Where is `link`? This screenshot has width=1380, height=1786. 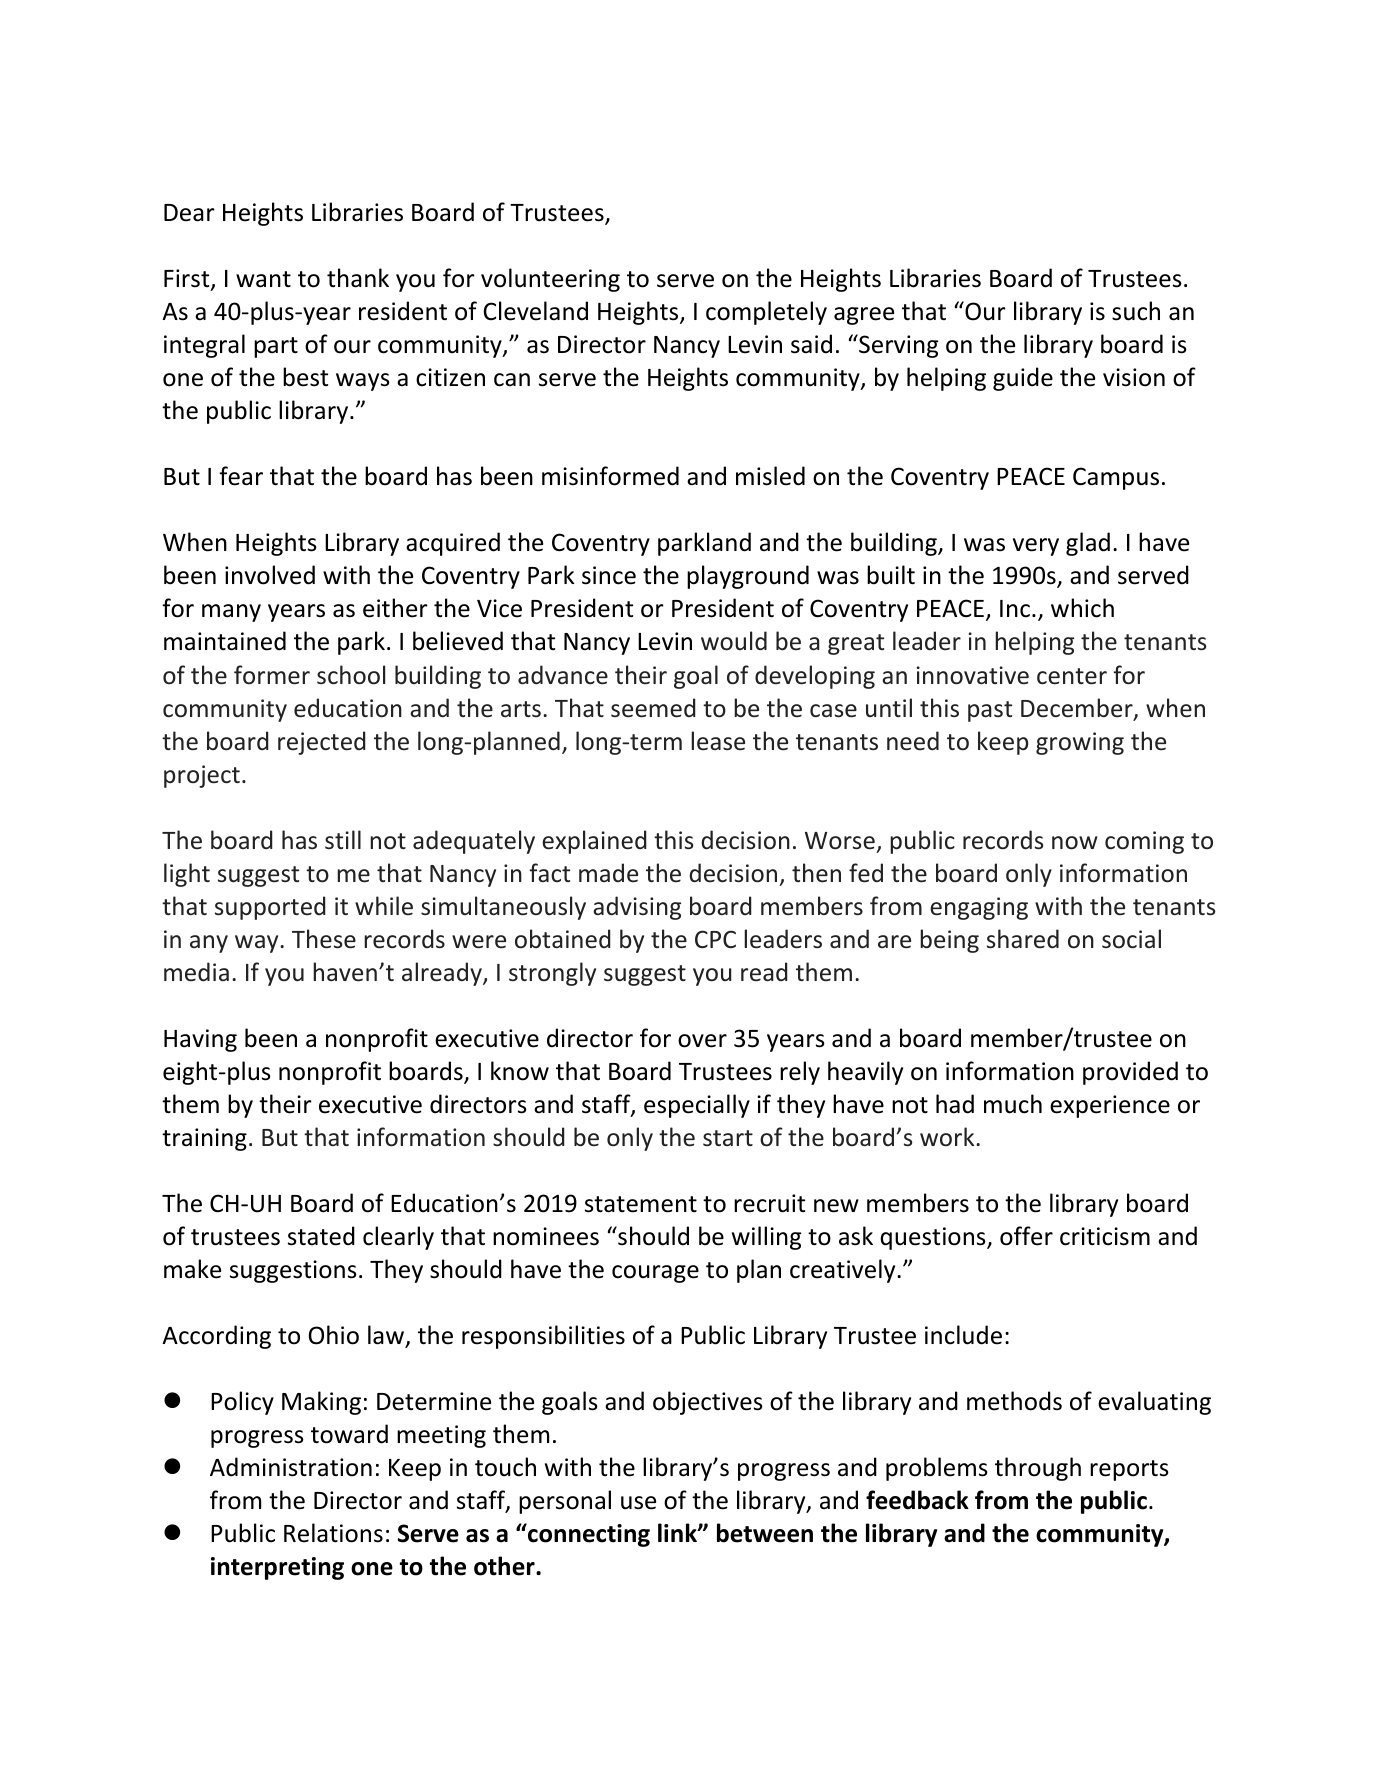 link is located at coordinates (678, 1532).
